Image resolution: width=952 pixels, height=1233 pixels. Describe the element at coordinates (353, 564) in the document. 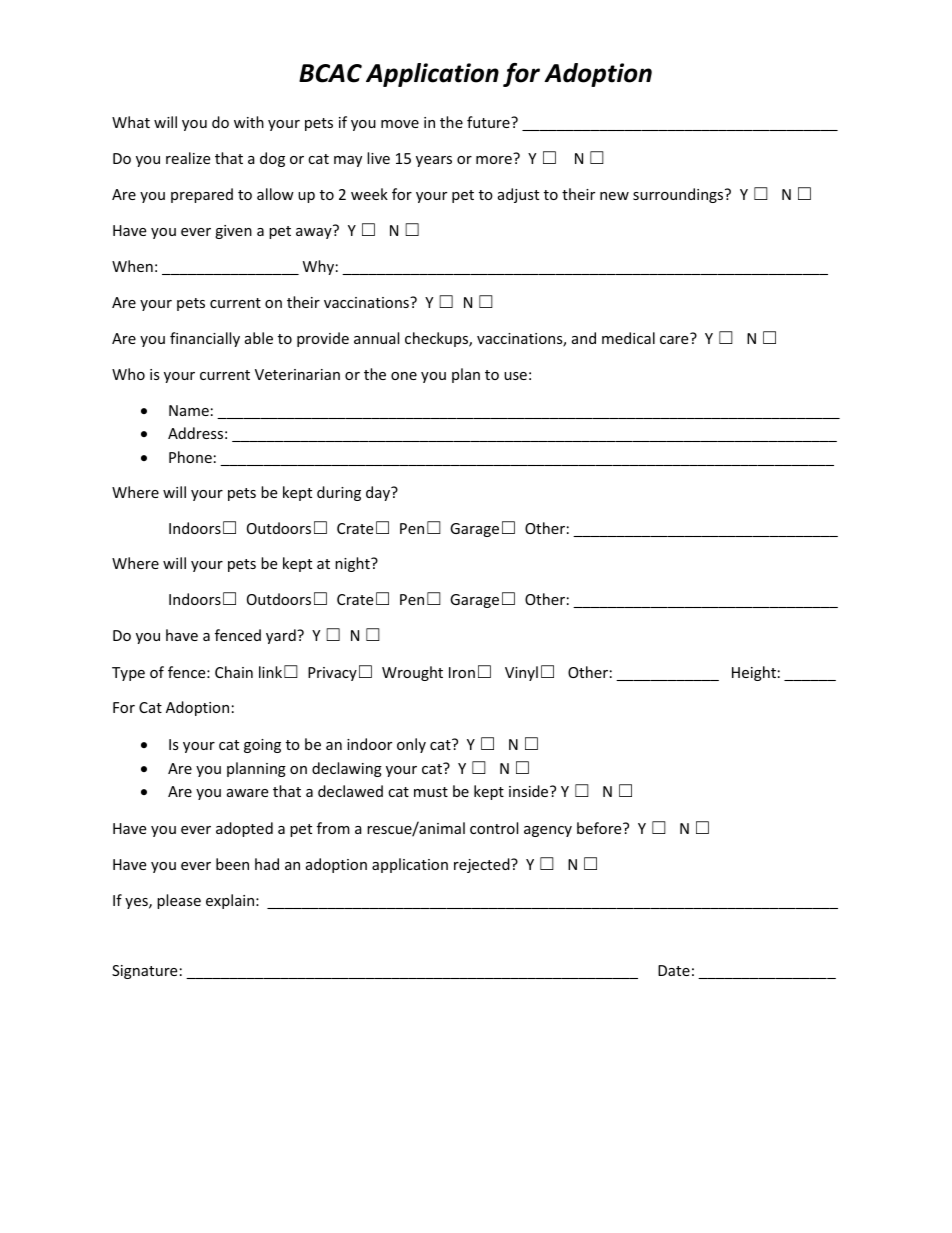

I see `night` at that location.
